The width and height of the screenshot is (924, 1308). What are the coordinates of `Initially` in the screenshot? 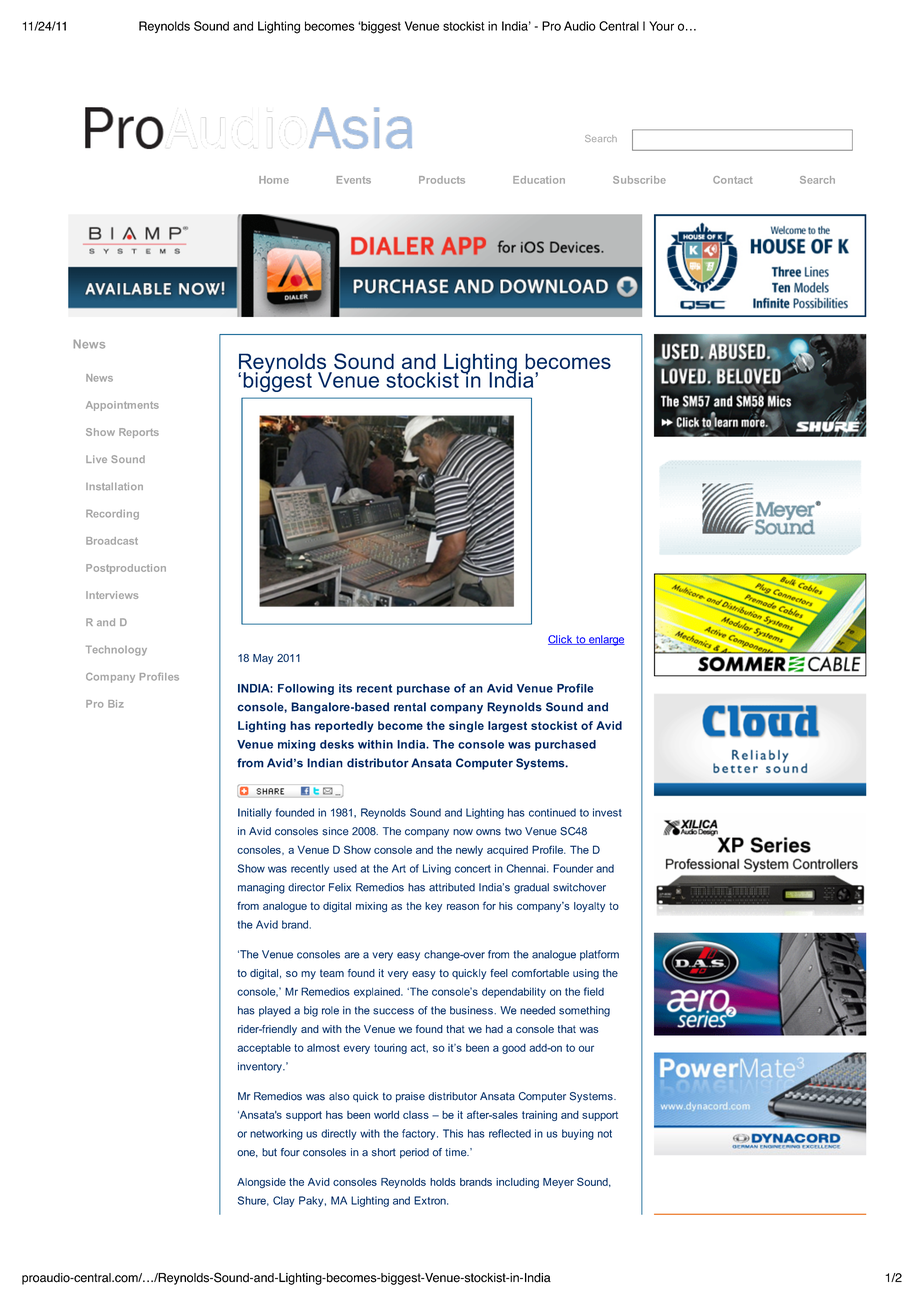 It's located at (255, 813).
